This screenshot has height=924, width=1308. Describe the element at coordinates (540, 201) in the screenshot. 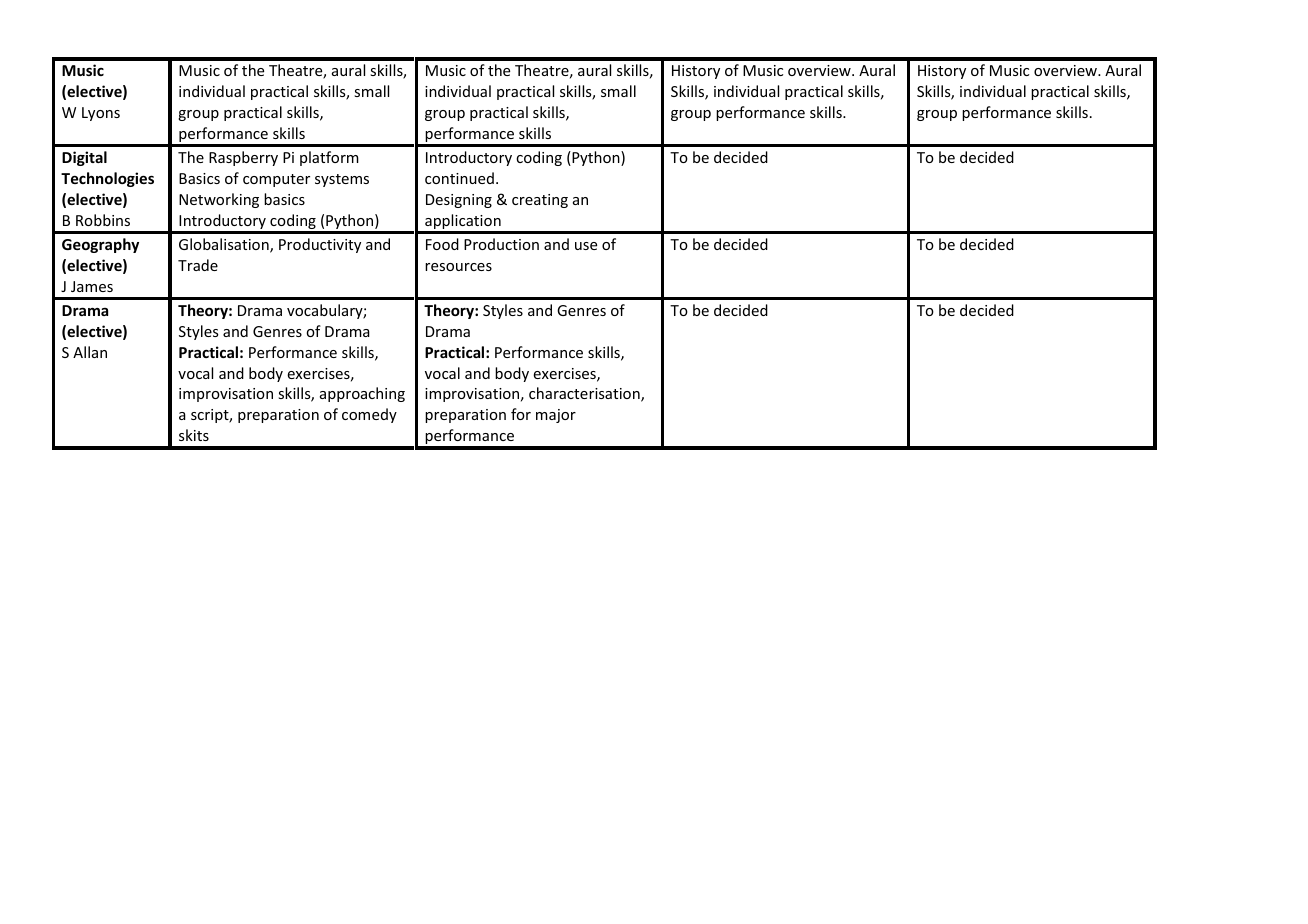

I see `creating` at that location.
